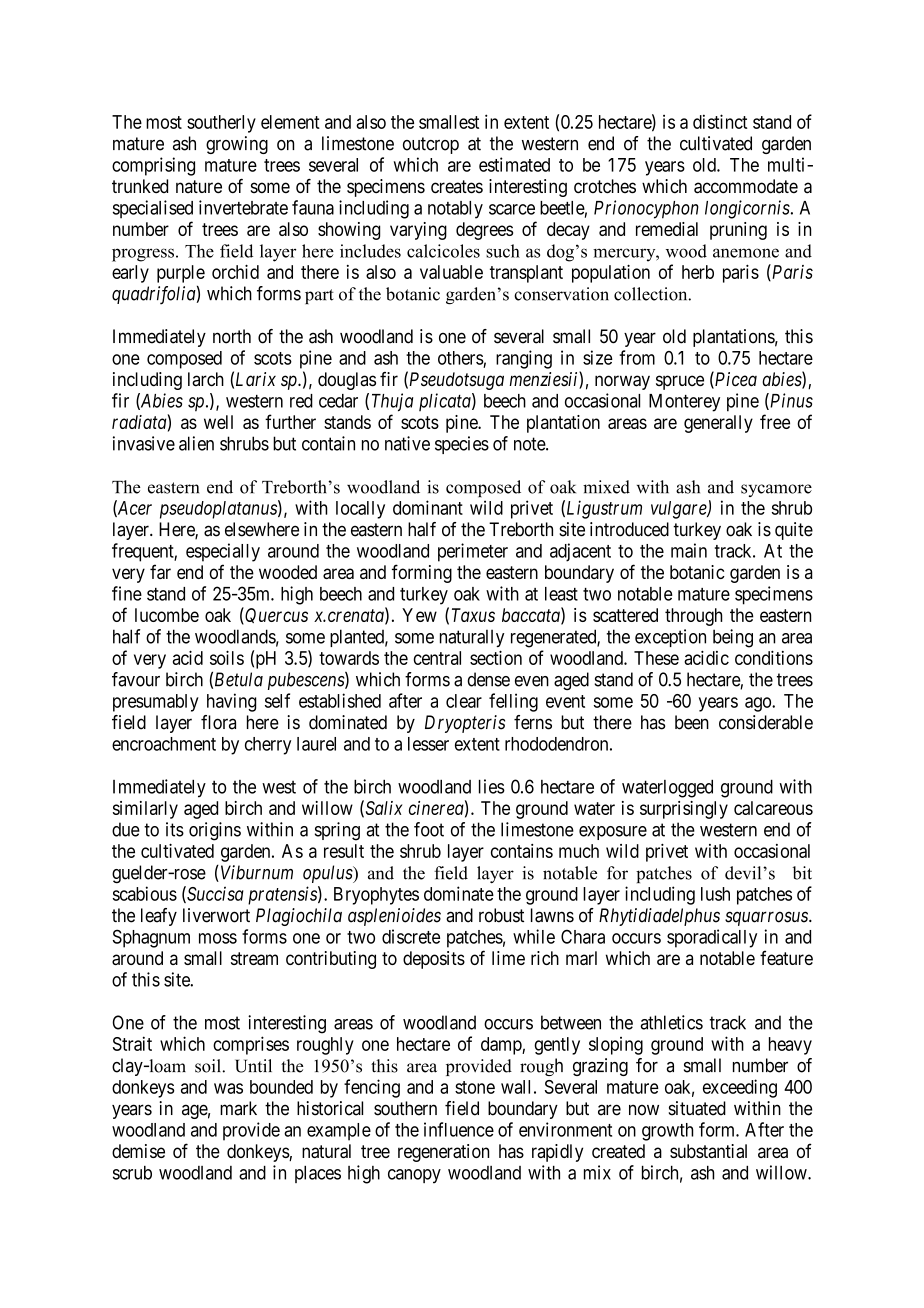 Image resolution: width=924 pixels, height=1308 pixels. What do you see at coordinates (437, 658) in the page?
I see `central` at bounding box center [437, 658].
